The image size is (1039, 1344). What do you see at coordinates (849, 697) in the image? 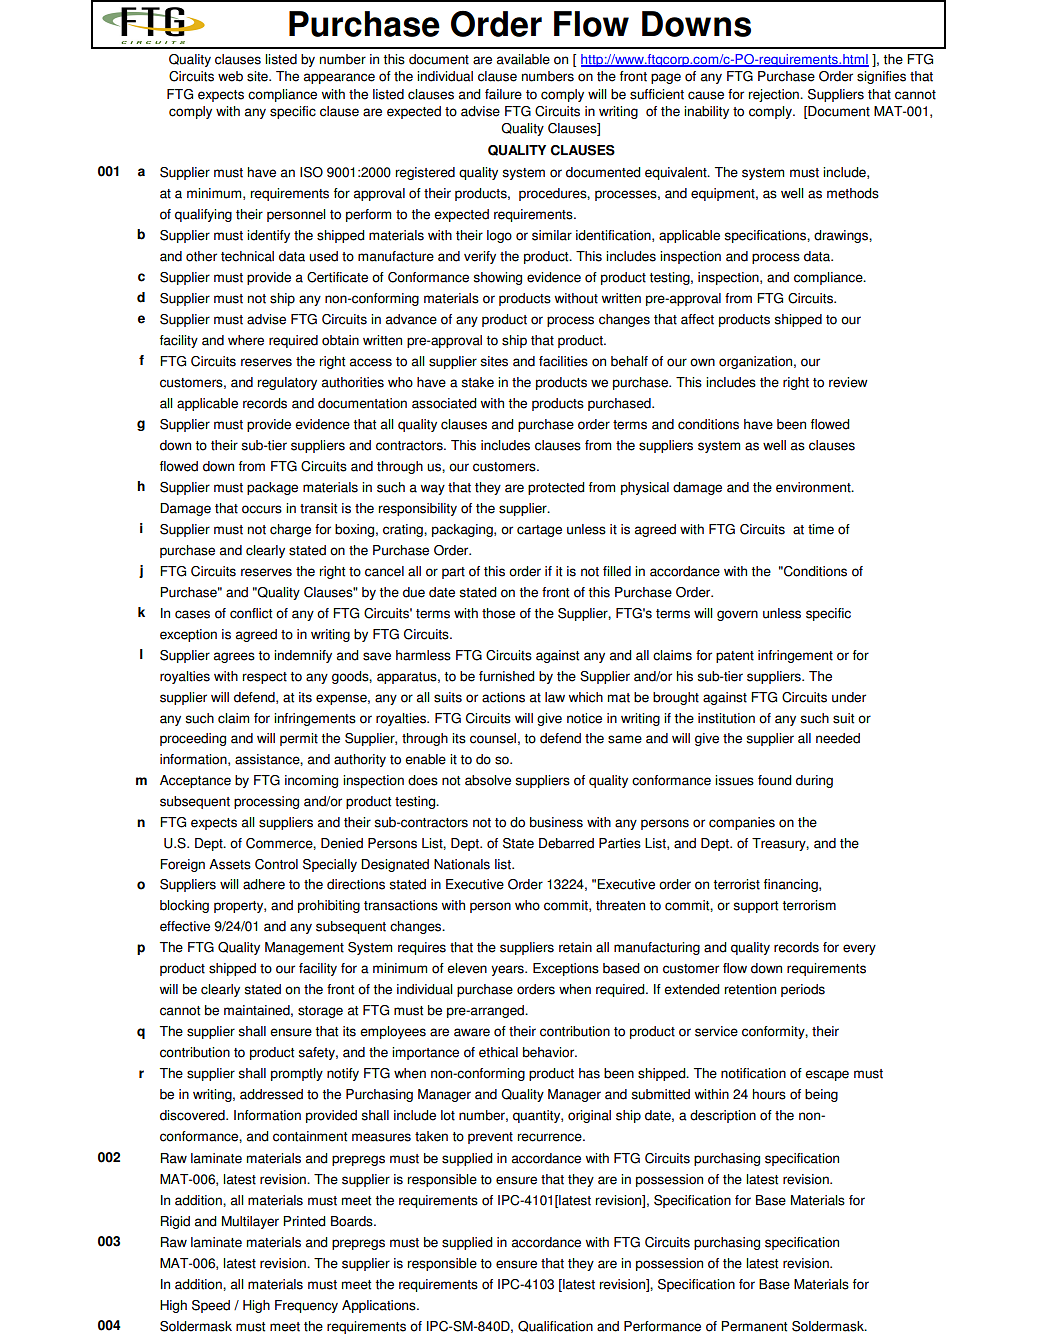
I see `under` at bounding box center [849, 697].
